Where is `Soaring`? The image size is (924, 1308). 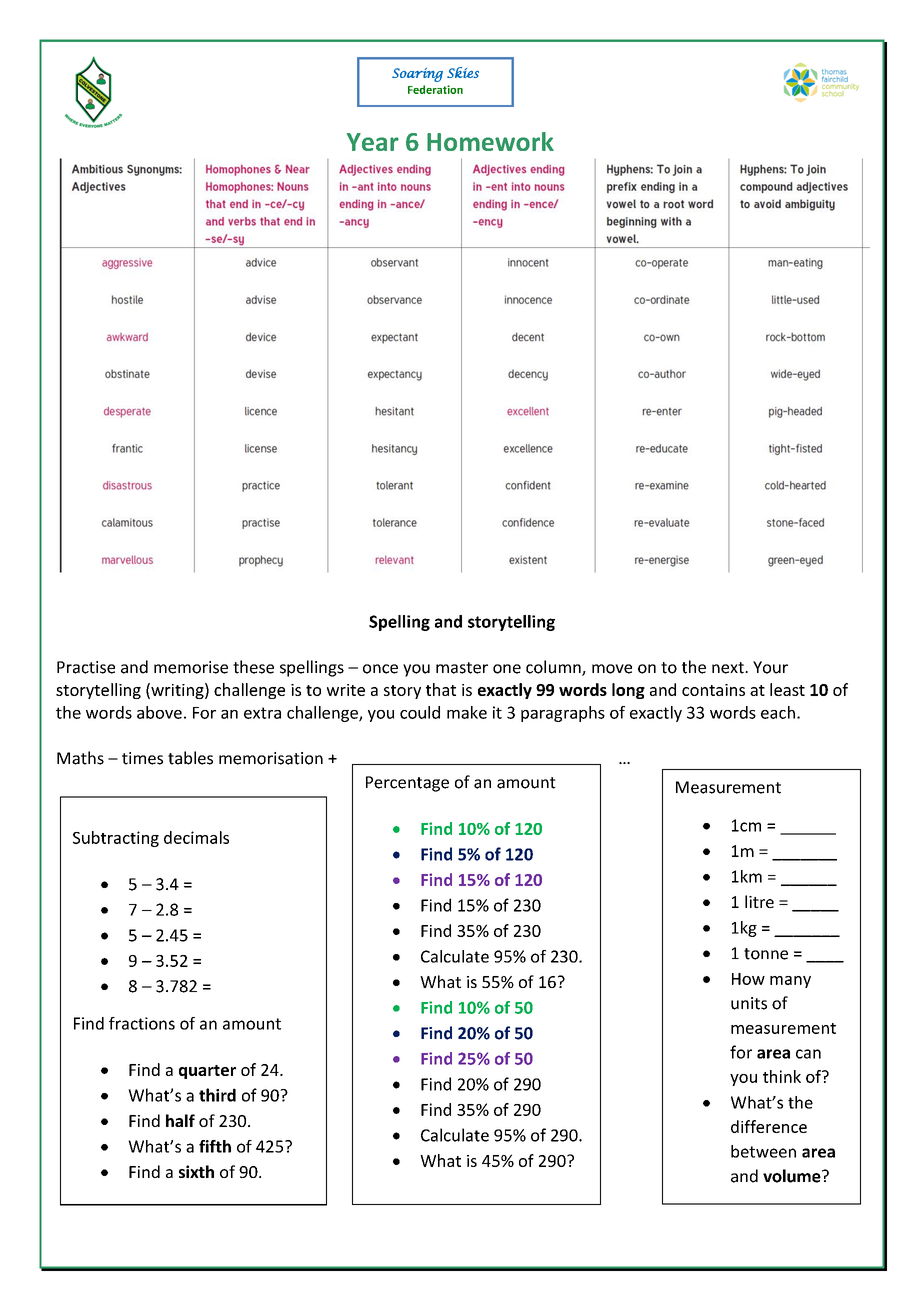 Soaring is located at coordinates (417, 75).
